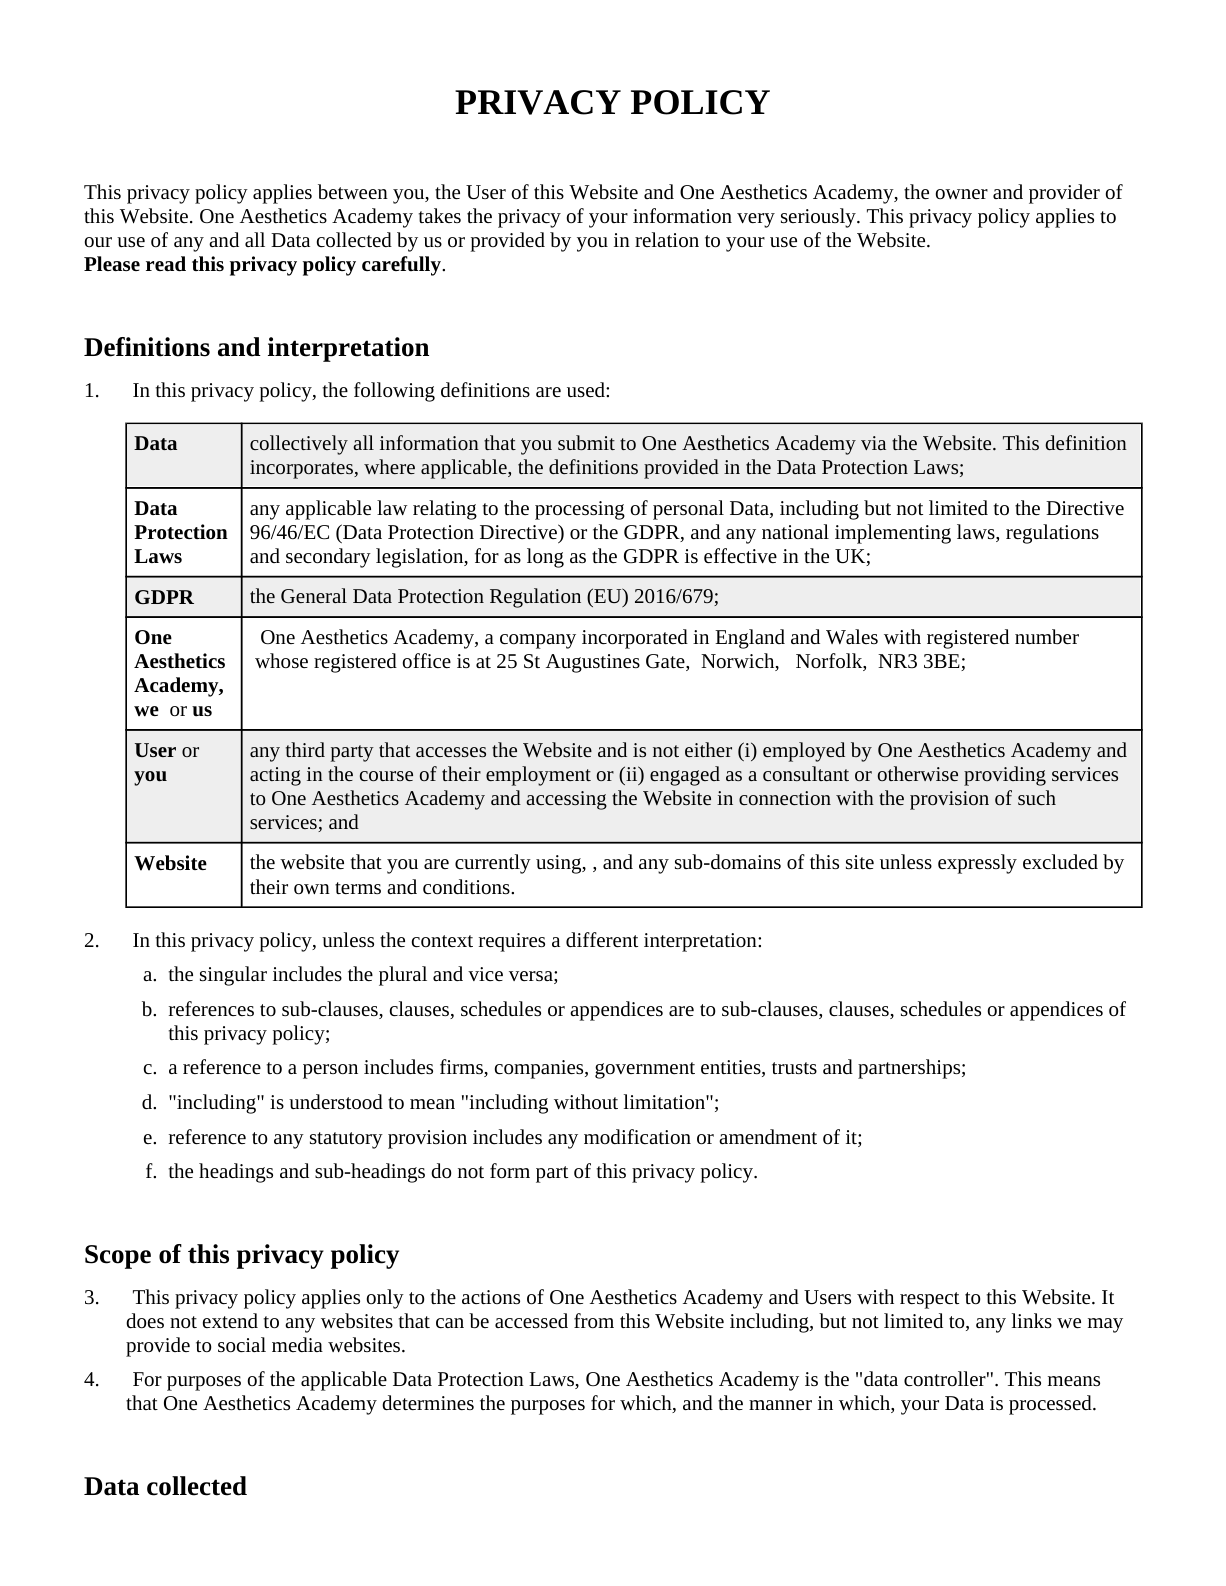 Image resolution: width=1226 pixels, height=1586 pixels. Describe the element at coordinates (242, 1344) in the image. I see `social` at that location.
